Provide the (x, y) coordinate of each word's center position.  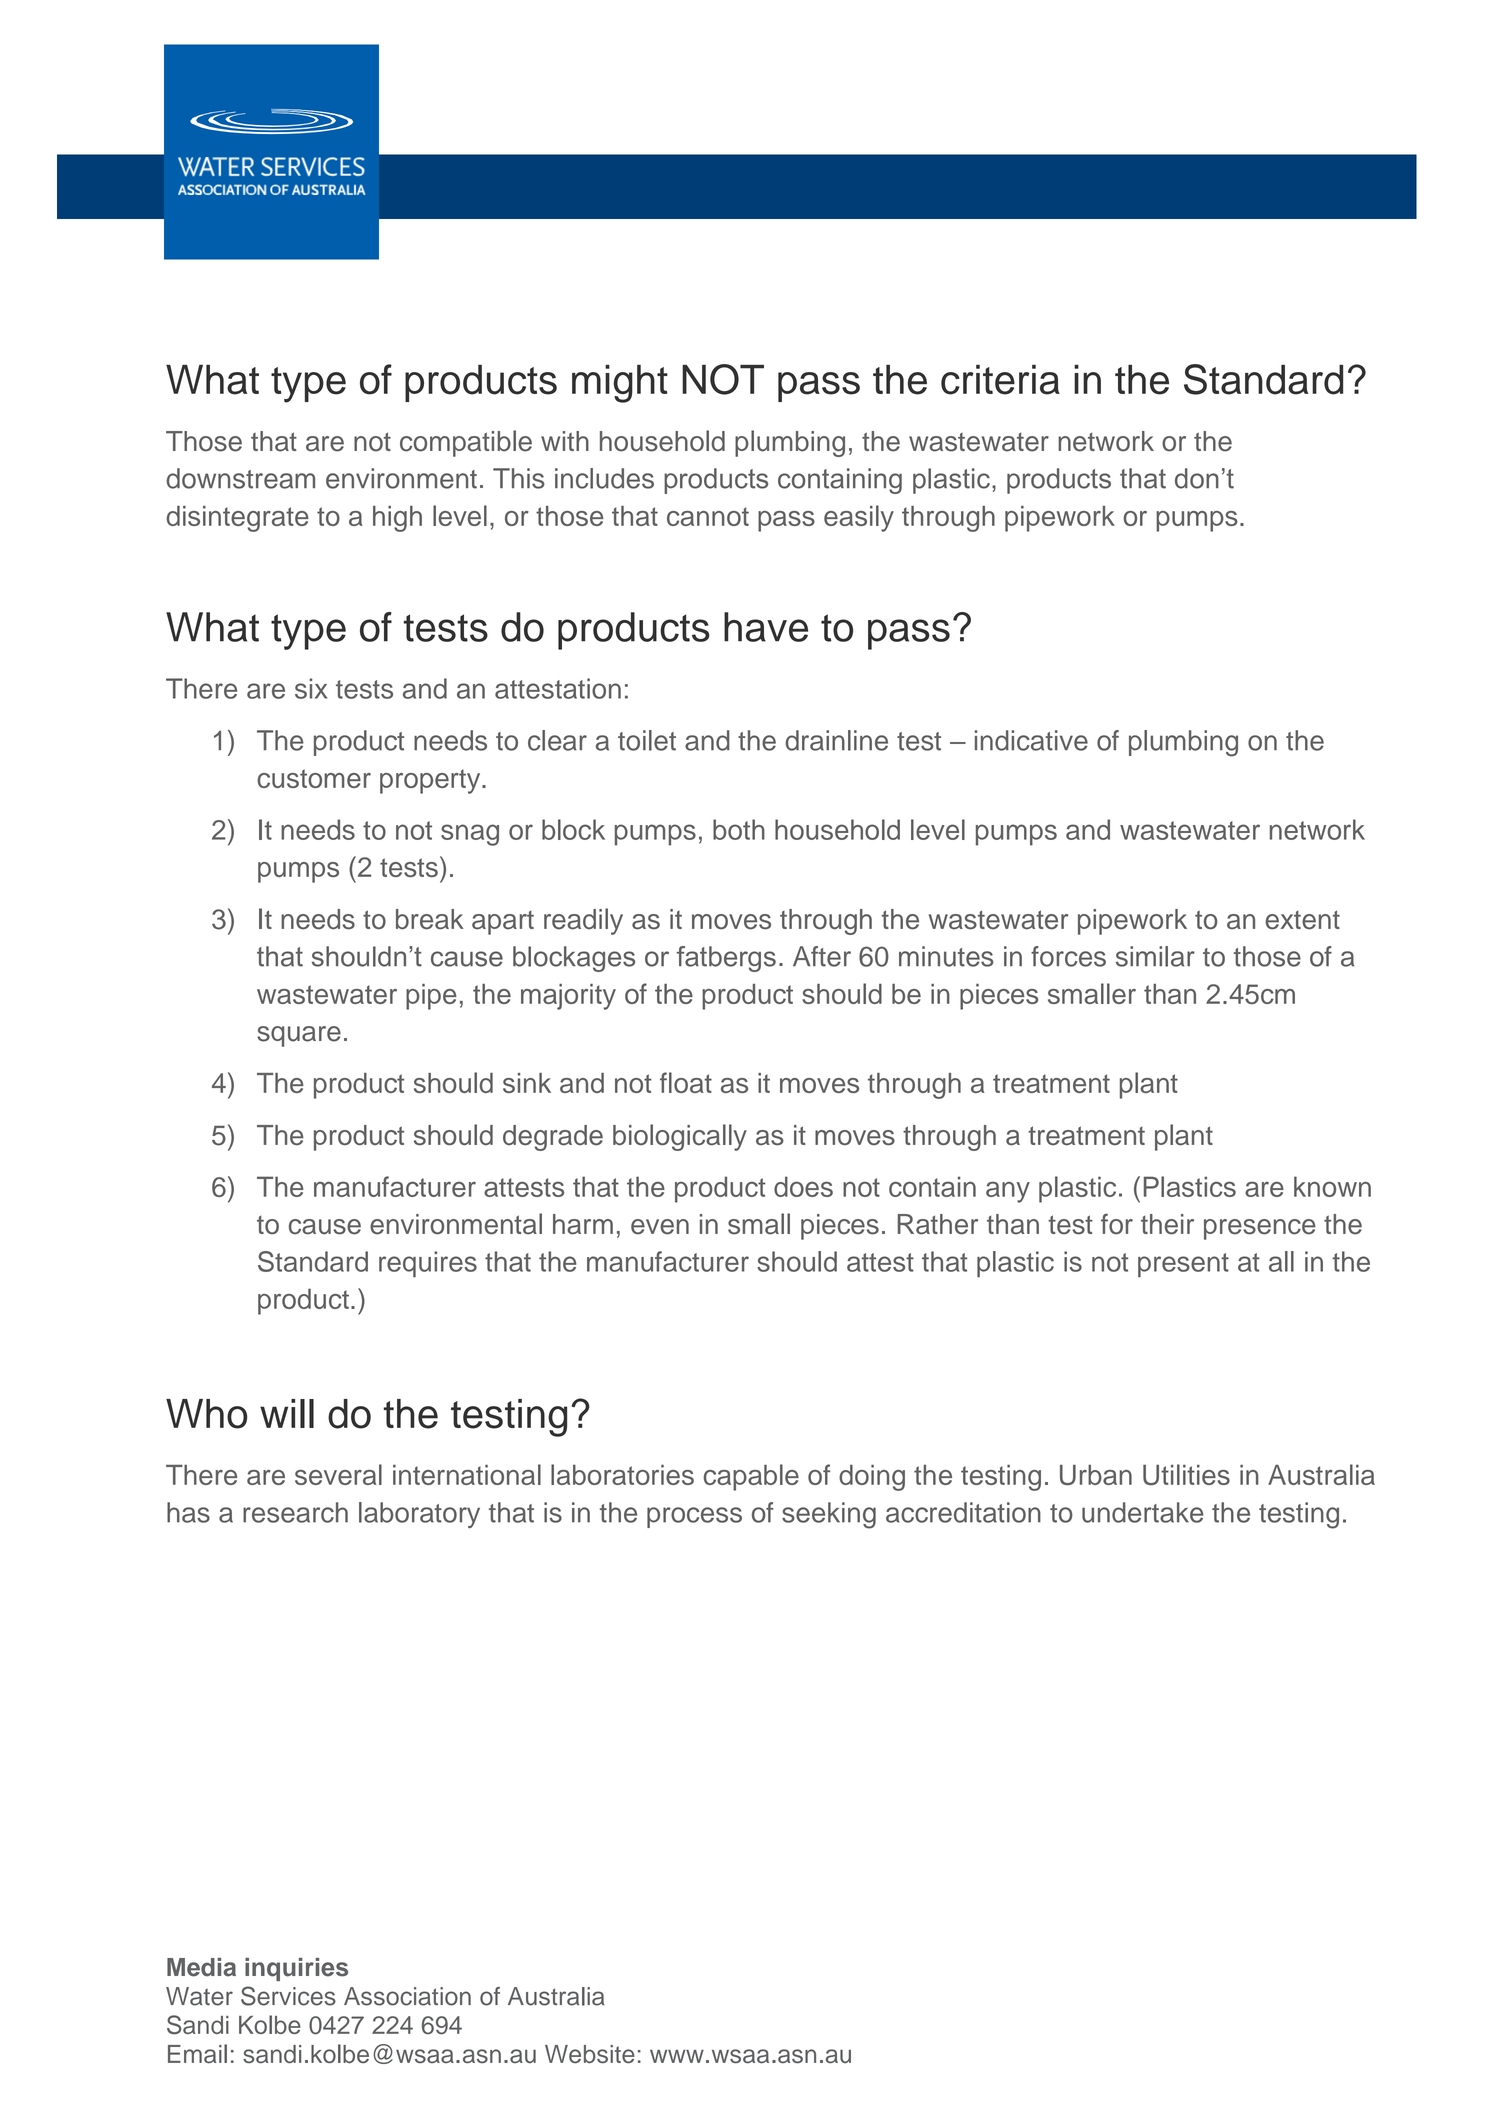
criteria (1000, 380)
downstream (240, 478)
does (803, 1186)
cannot (708, 516)
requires (428, 1264)
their (1167, 1224)
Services (288, 1996)
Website (590, 2054)
